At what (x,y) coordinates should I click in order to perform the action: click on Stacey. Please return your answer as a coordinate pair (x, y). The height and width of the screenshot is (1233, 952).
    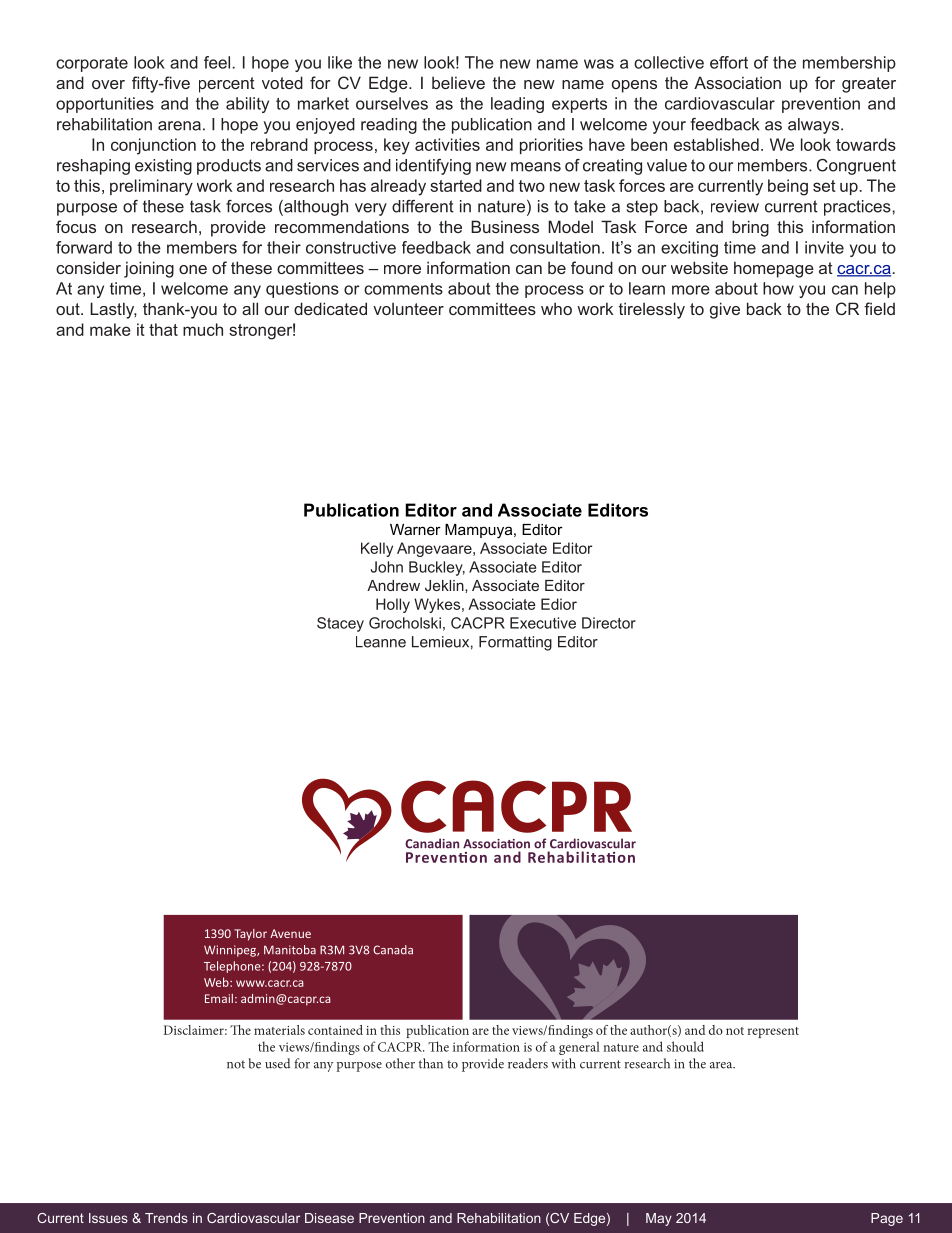
    Looking at the image, I should click on (340, 624).
